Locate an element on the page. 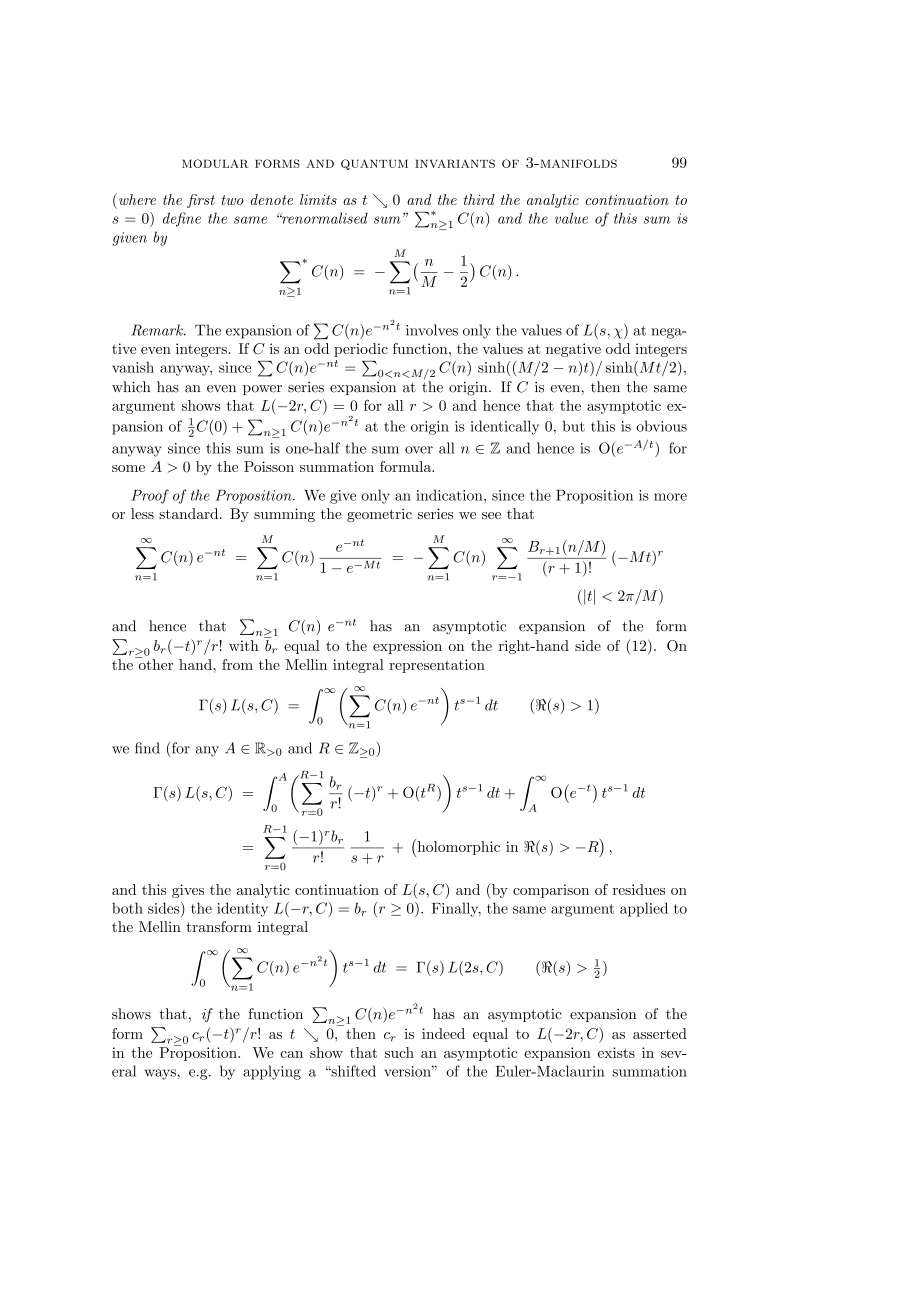 The height and width of the page is (1308, 924). such is located at coordinates (399, 1052).
